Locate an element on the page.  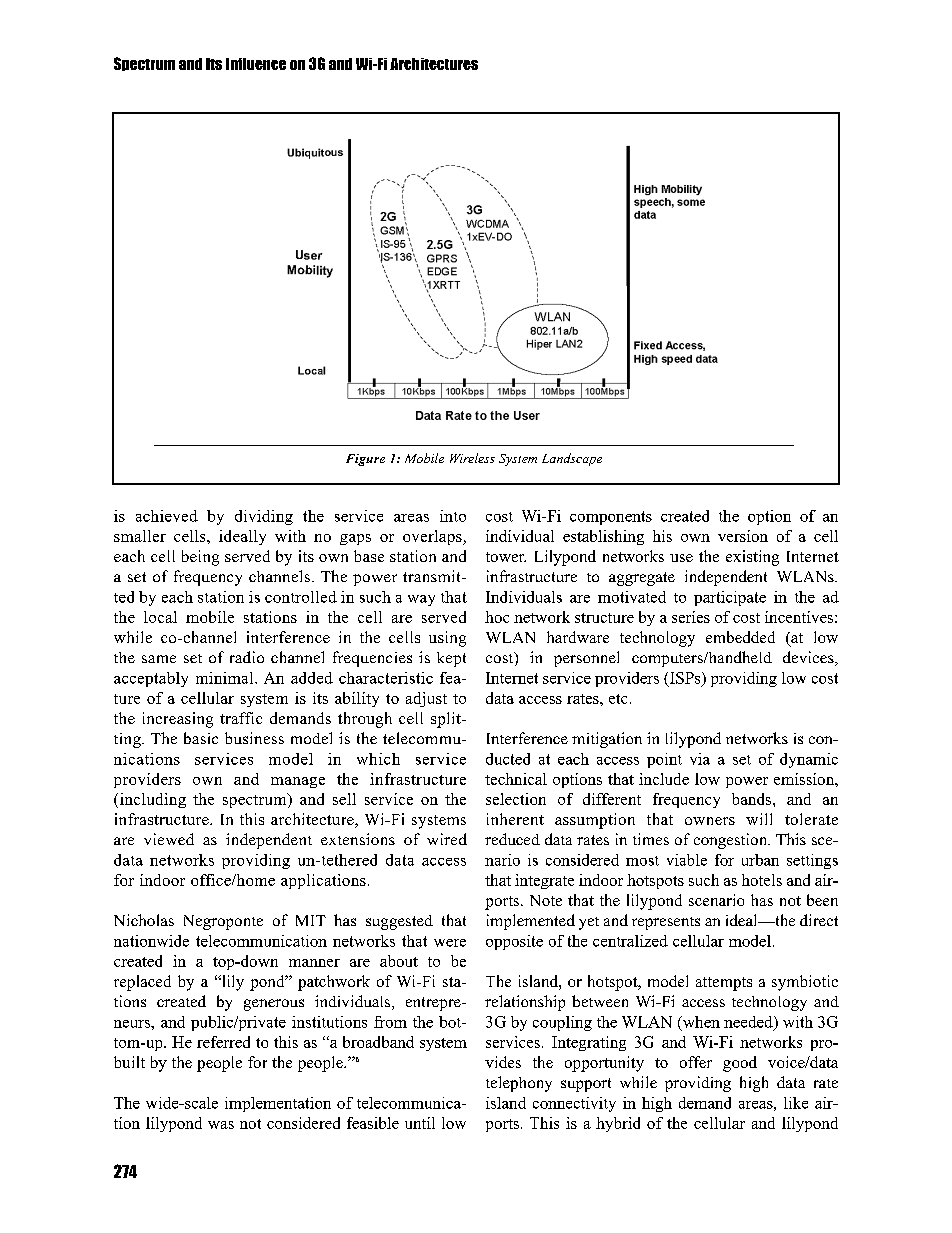
into is located at coordinates (453, 516).
